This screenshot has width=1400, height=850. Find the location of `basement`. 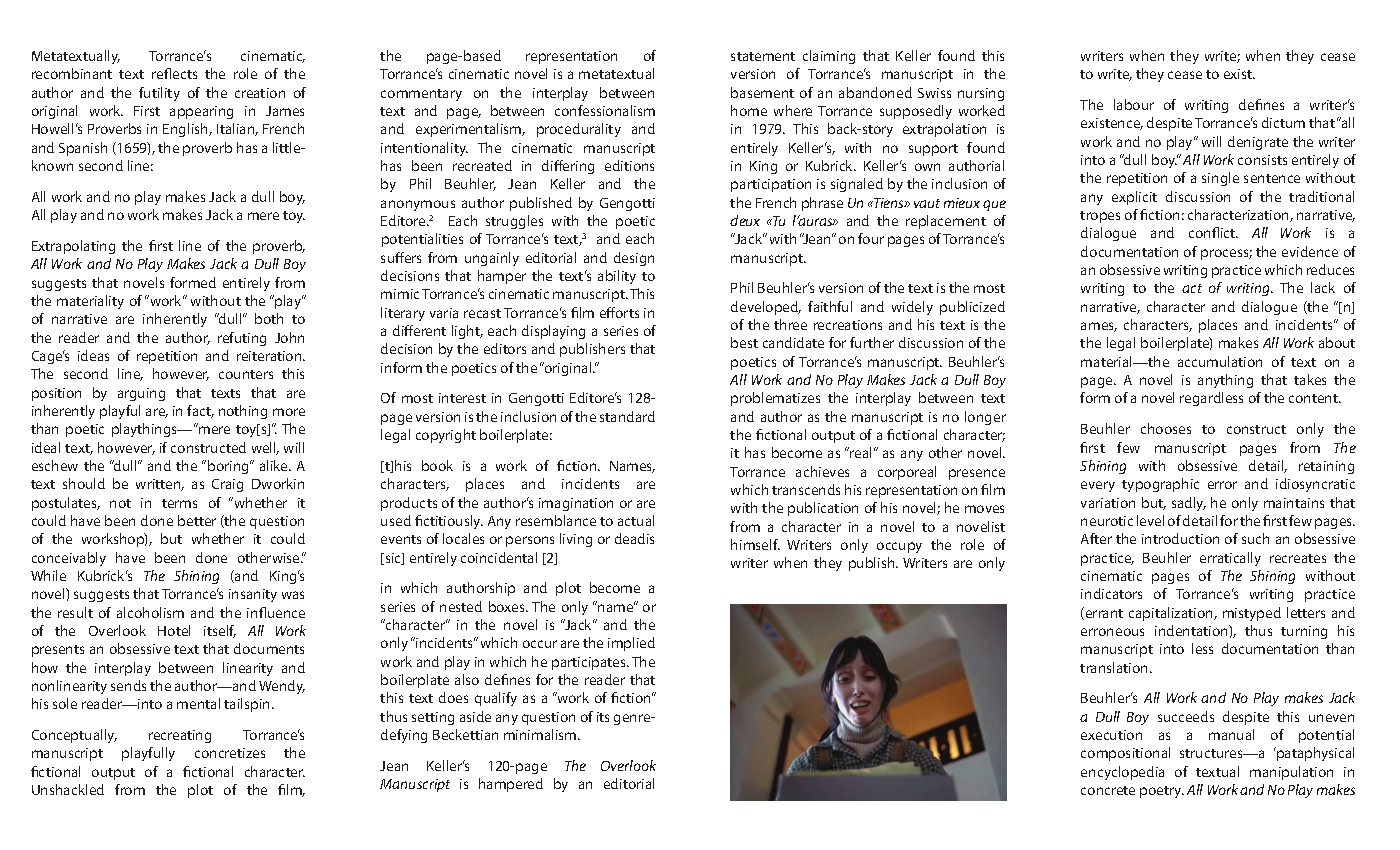

basement is located at coordinates (762, 92).
